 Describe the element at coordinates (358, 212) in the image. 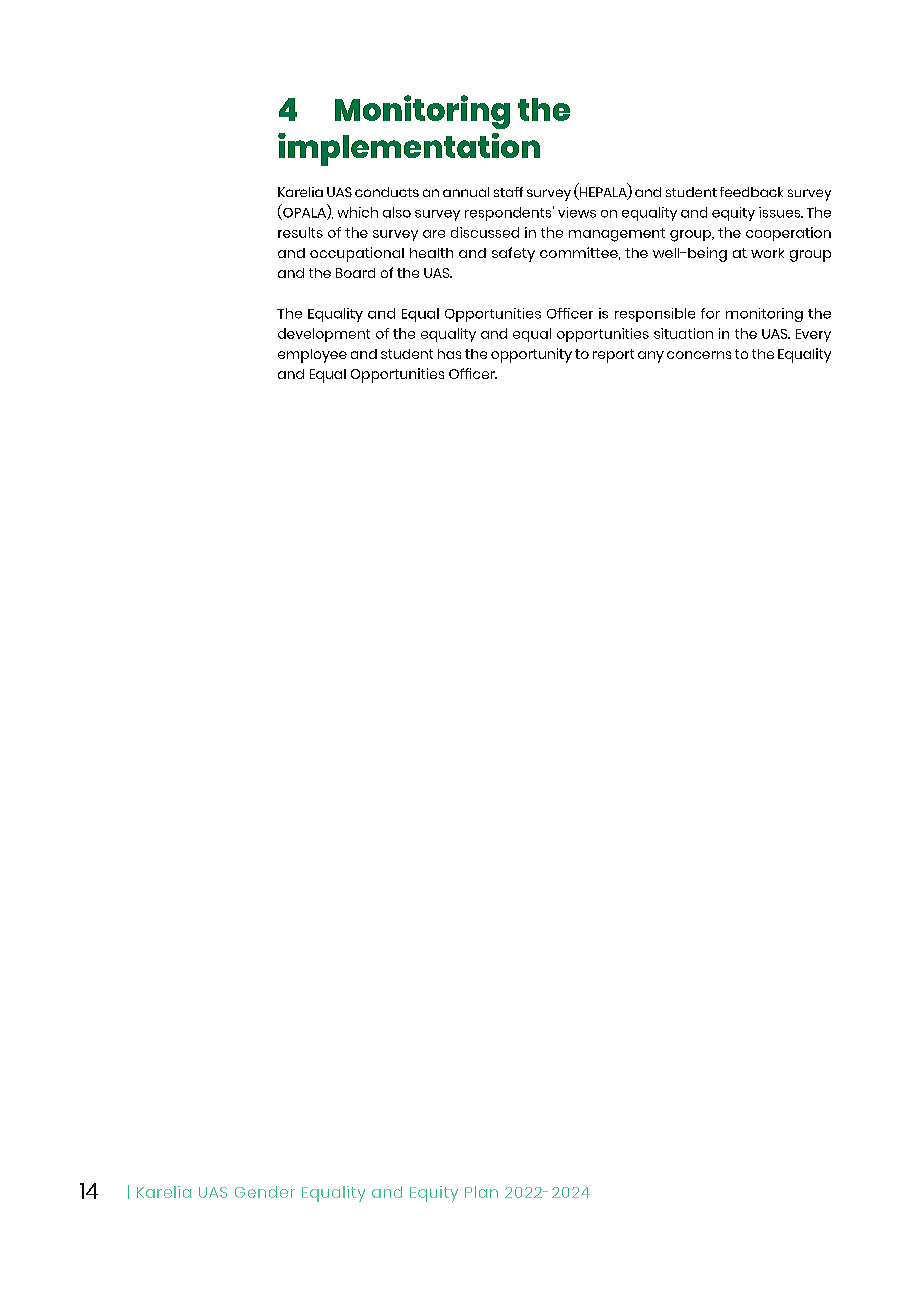

I see `which` at that location.
